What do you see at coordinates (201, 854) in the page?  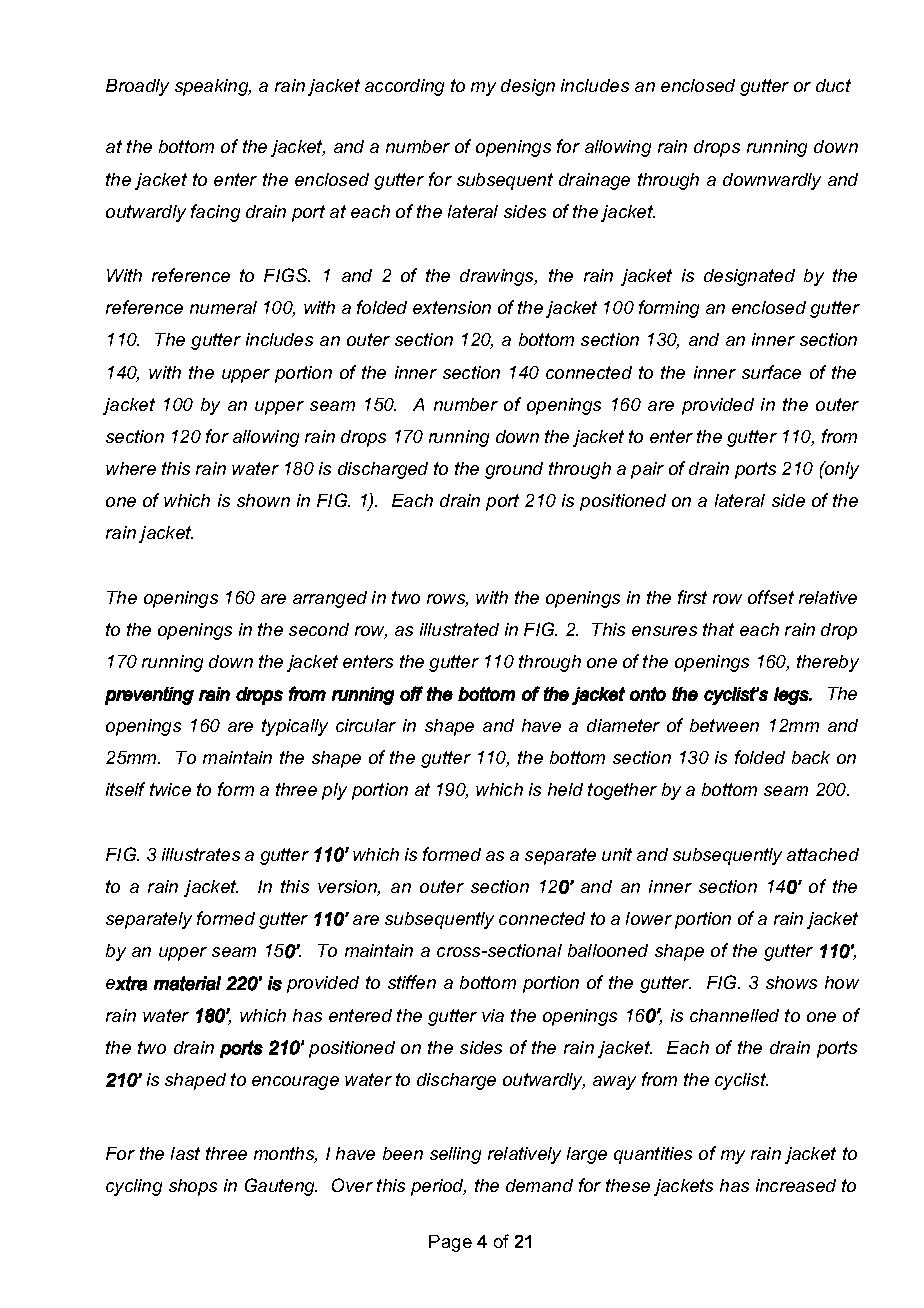 I see `illustrates` at bounding box center [201, 854].
